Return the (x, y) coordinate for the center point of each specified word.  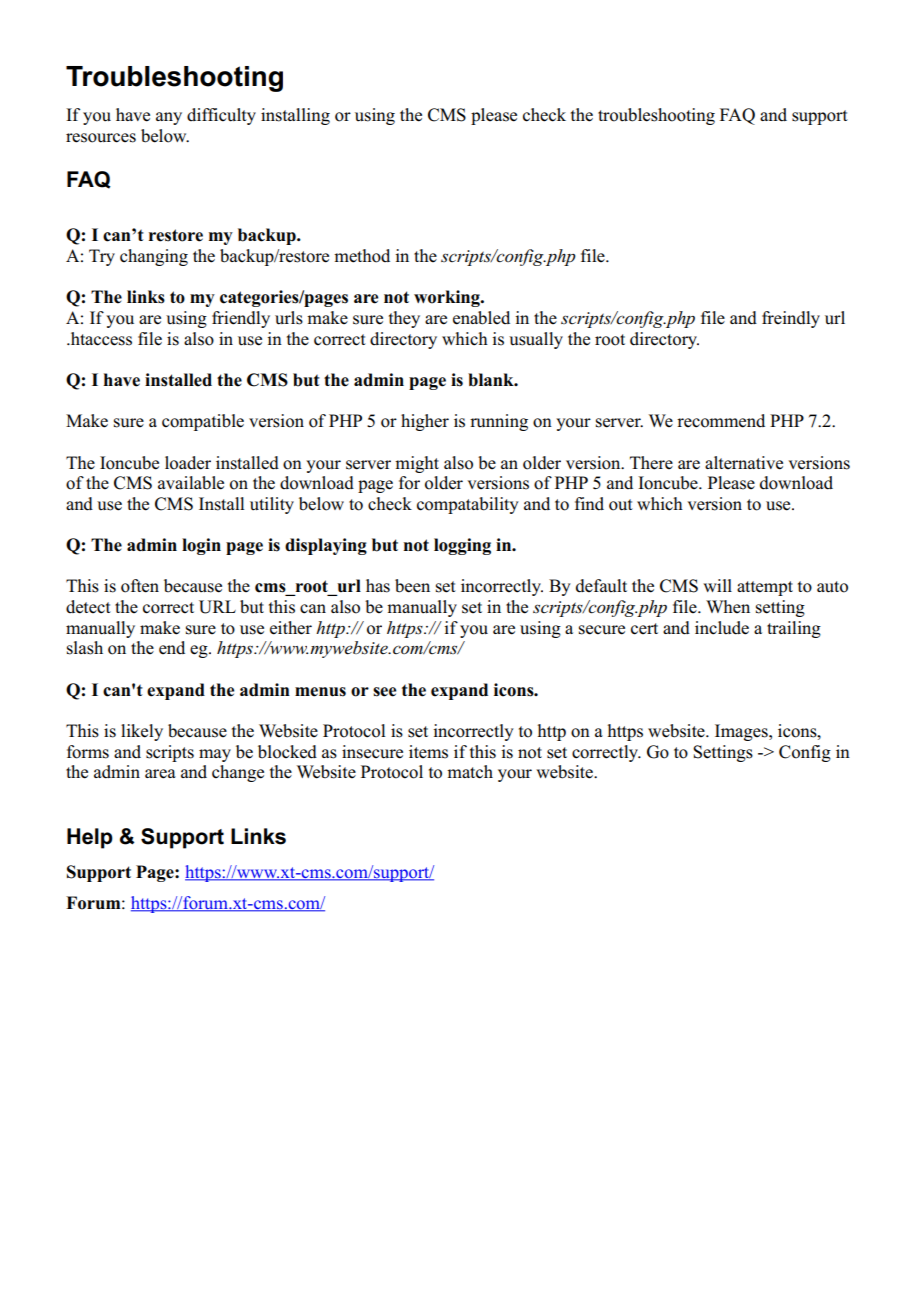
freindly (791, 319)
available (191, 483)
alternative (744, 463)
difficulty (221, 116)
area (160, 774)
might (417, 464)
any (169, 118)
